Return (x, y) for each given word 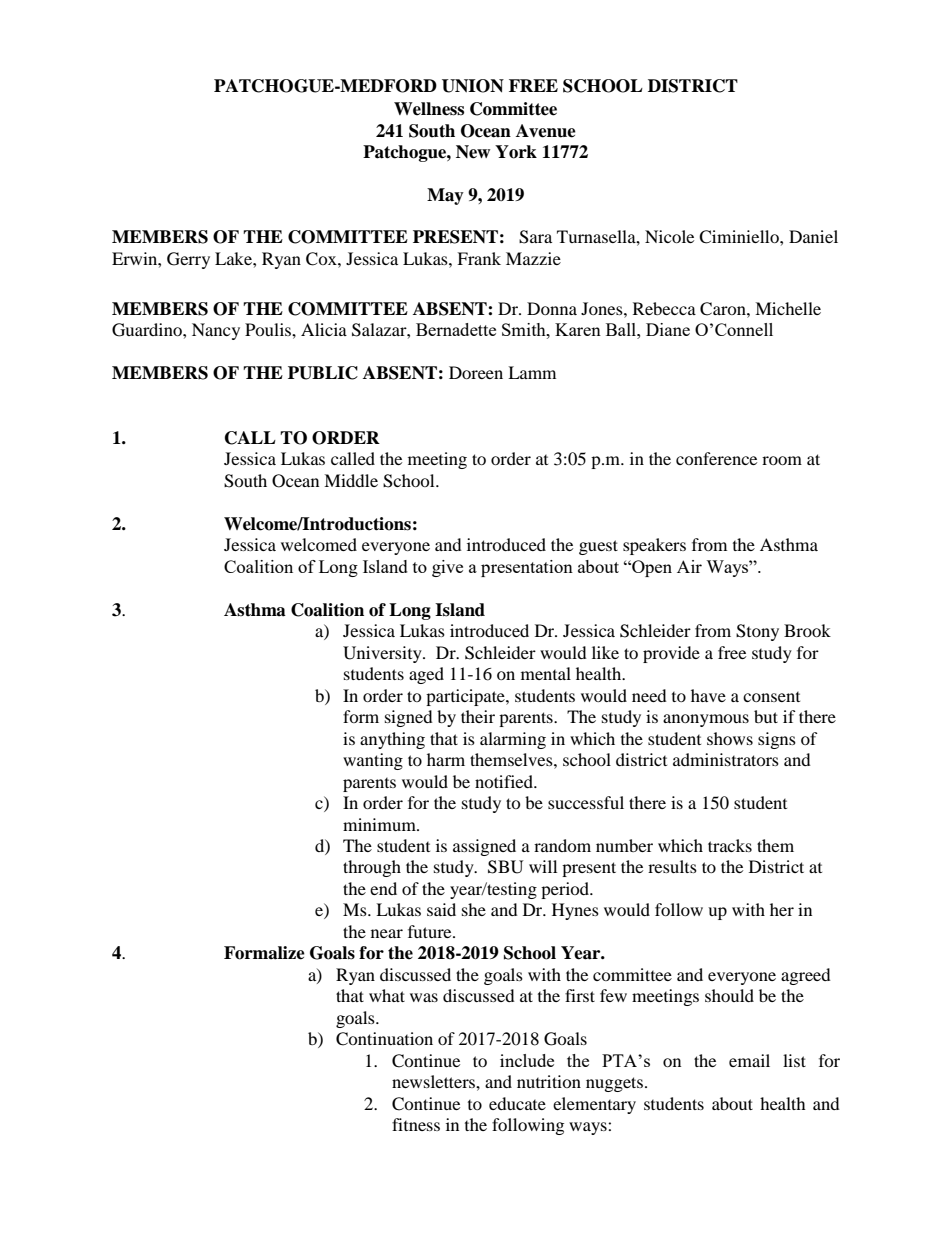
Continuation (384, 1039)
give (447, 568)
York (516, 152)
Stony (757, 632)
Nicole (669, 236)
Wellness (429, 109)
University (383, 654)
